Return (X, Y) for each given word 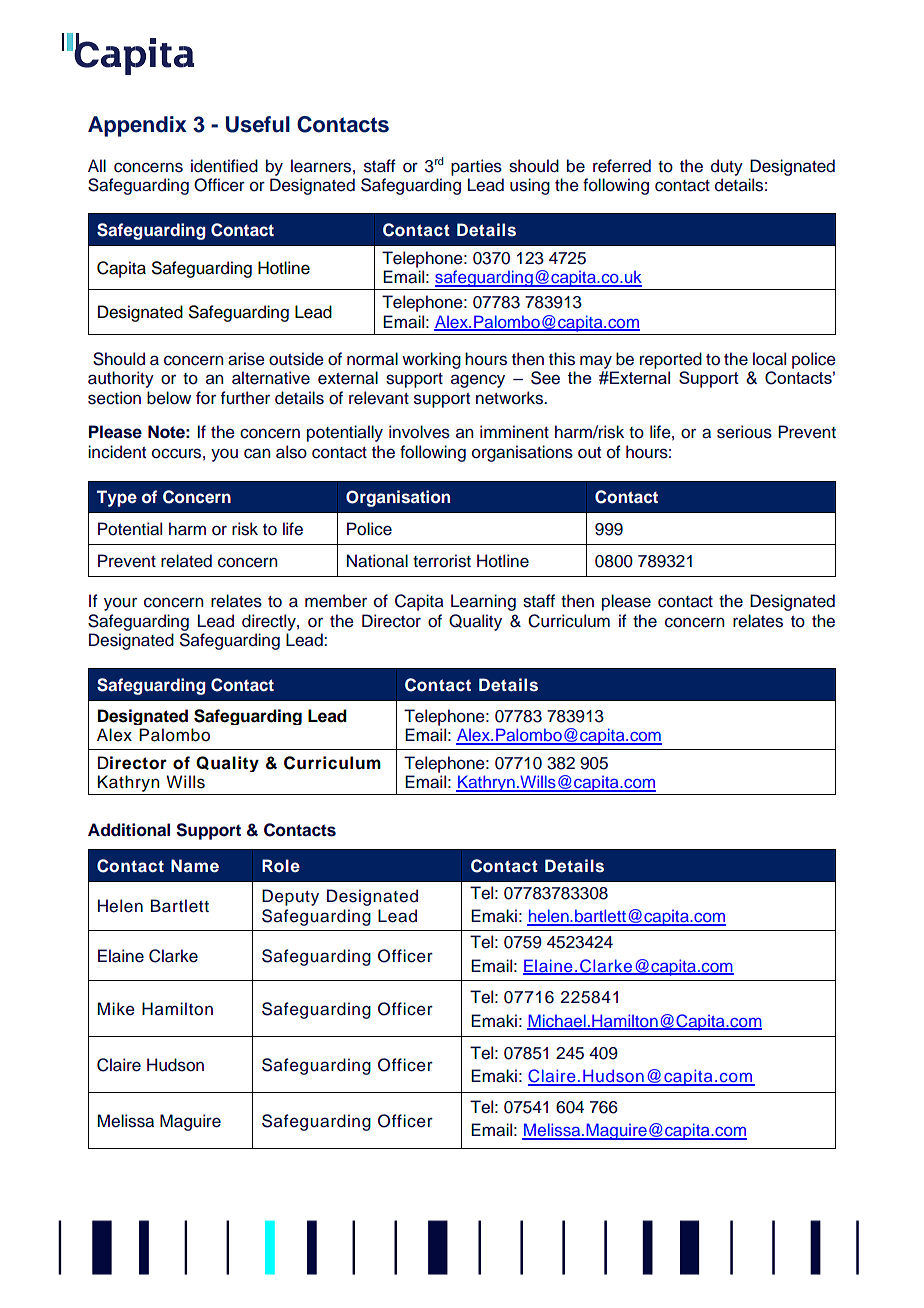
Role (281, 865)
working (431, 360)
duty (727, 167)
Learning (483, 602)
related (186, 561)
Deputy (290, 897)
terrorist (442, 561)
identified (224, 166)
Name (195, 866)
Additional (129, 830)
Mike (116, 1009)
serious (744, 432)
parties (476, 167)
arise (246, 359)
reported (671, 360)
